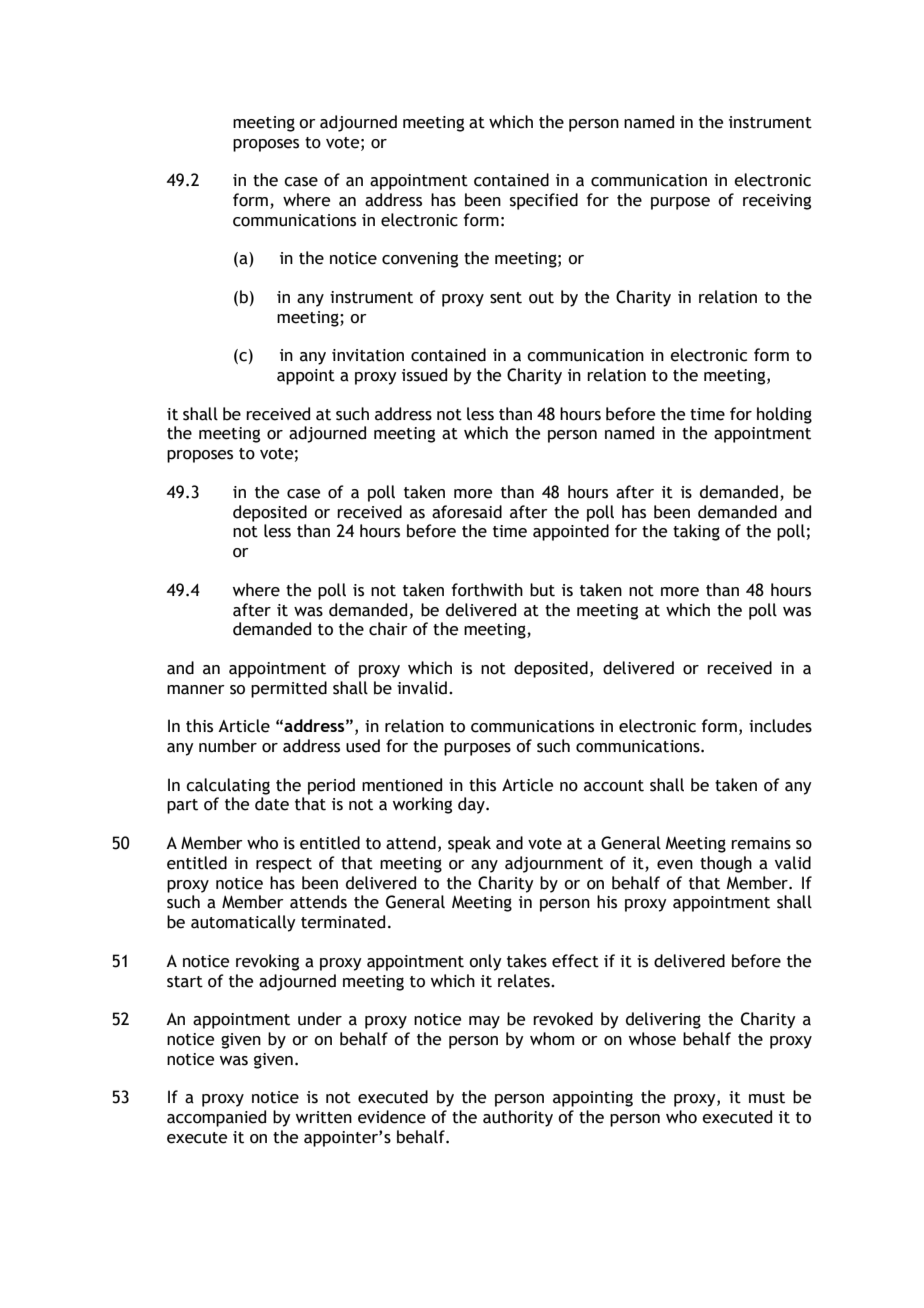 The height and width of the screenshot is (1308, 924). What do you see at coordinates (272, 804) in the screenshot?
I see `date` at bounding box center [272, 804].
